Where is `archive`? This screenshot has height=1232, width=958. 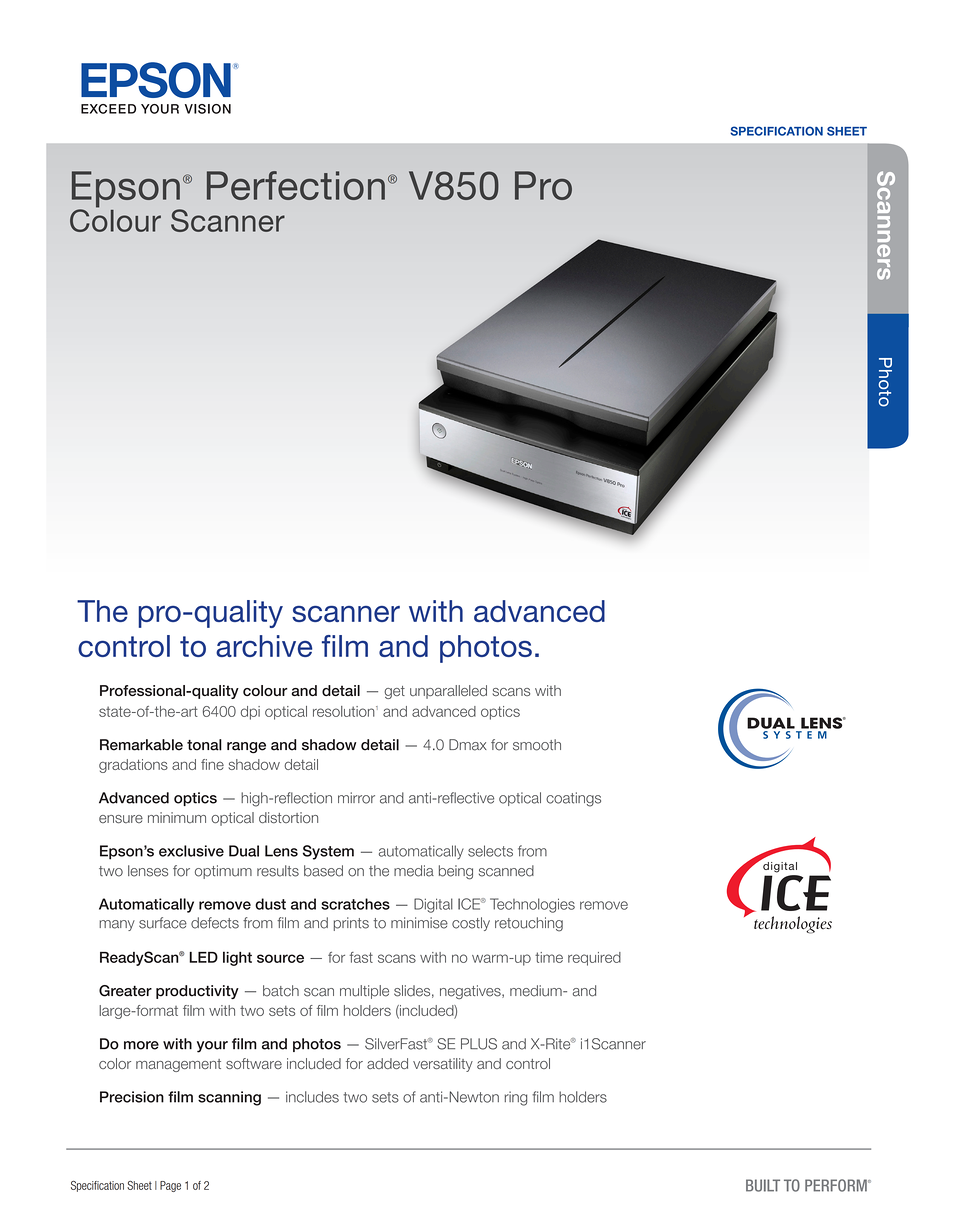 archive is located at coordinates (264, 646).
